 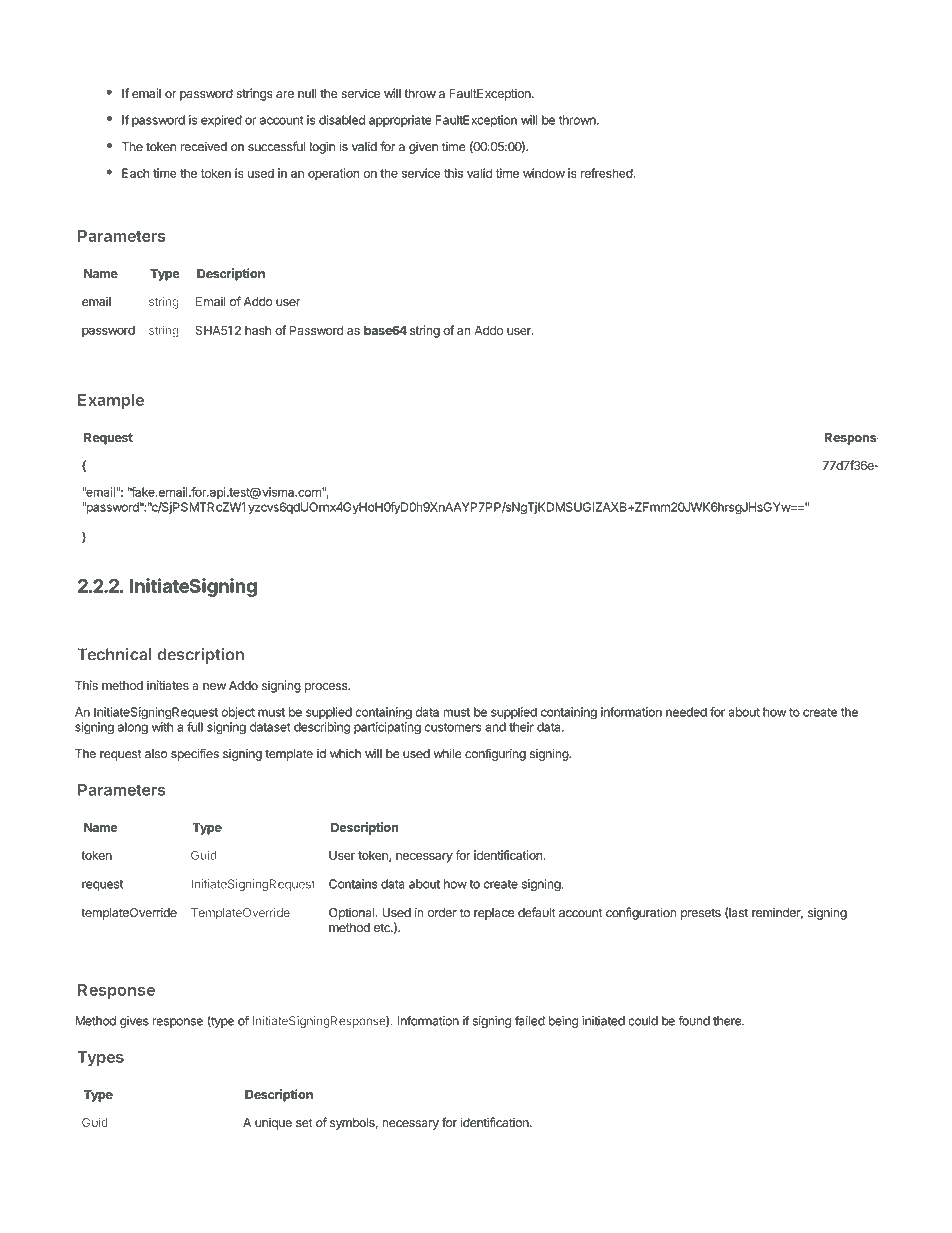 What do you see at coordinates (607, 173) in the page?
I see `refreshed` at bounding box center [607, 173].
